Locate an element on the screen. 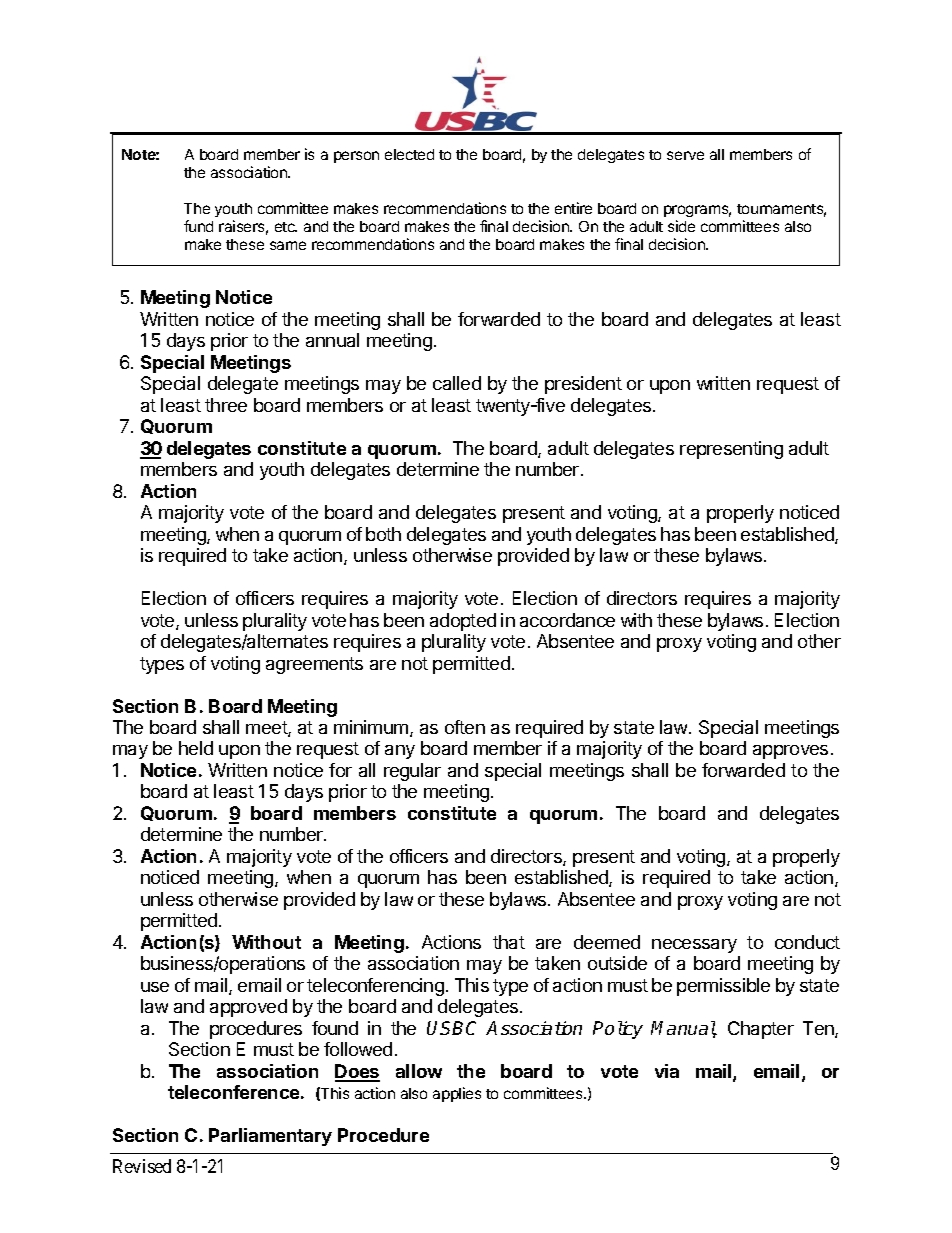 The image size is (952, 1233). fund is located at coordinates (198, 226).
